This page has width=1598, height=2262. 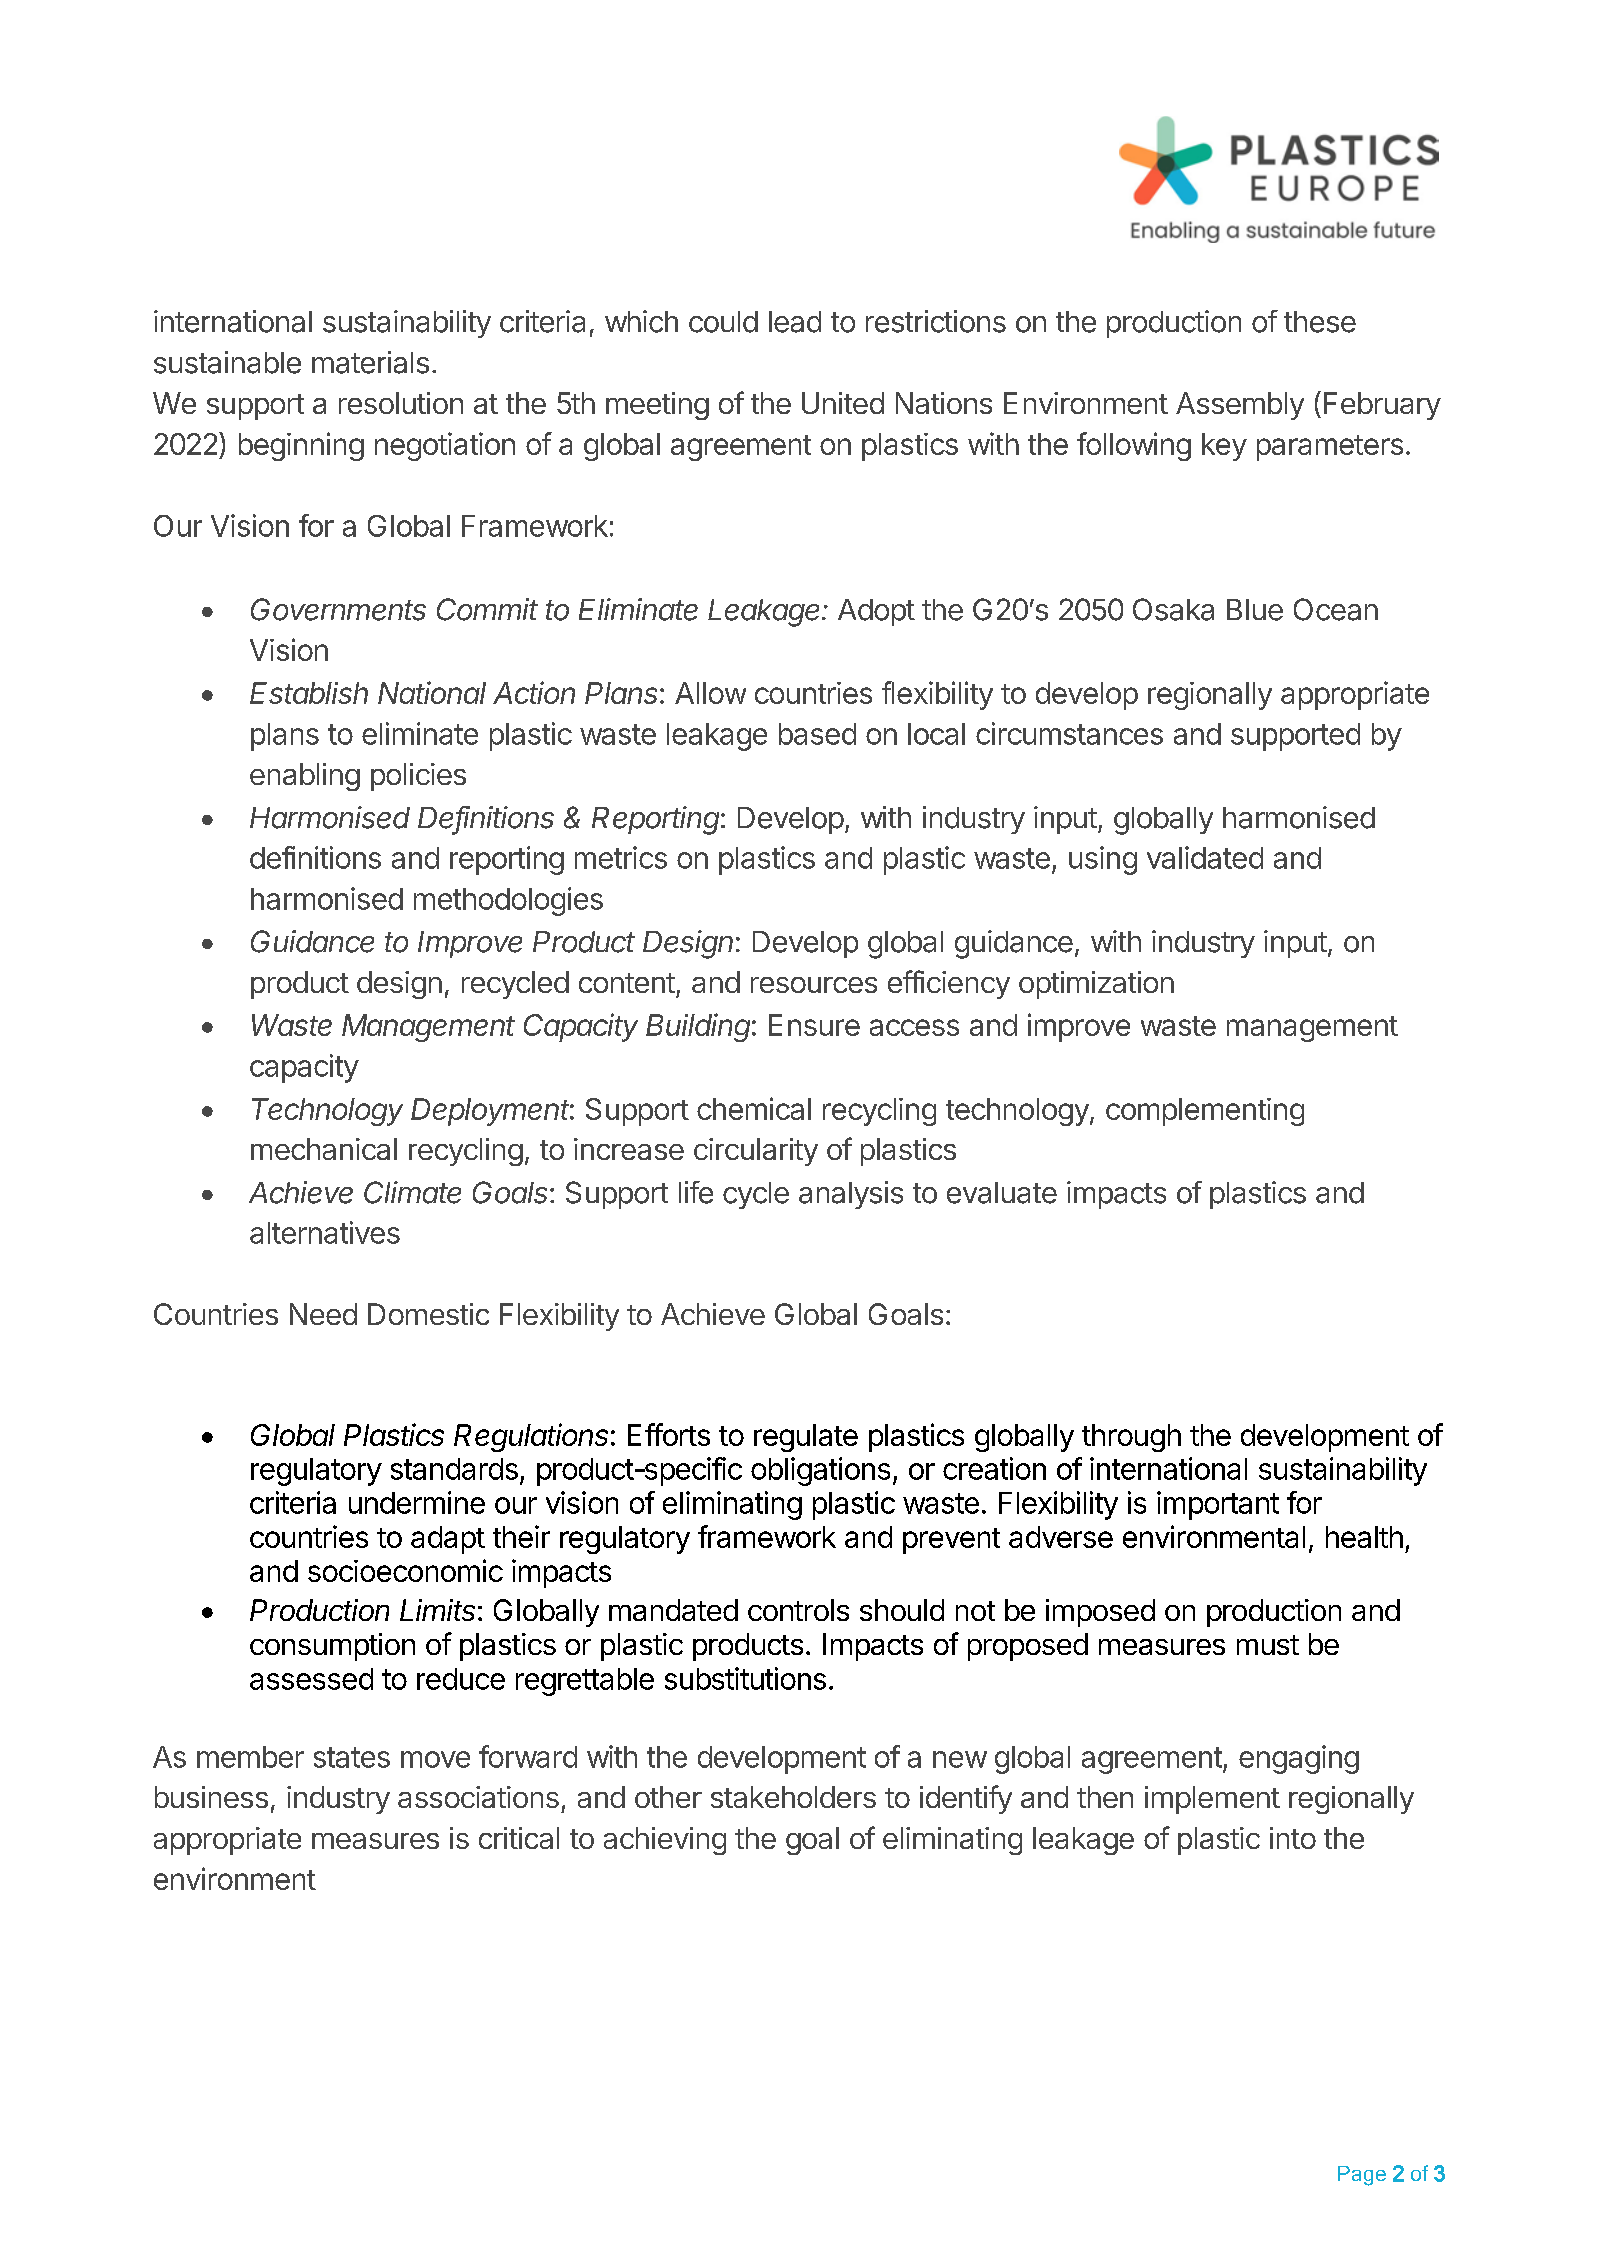 What do you see at coordinates (1362, 2176) in the page?
I see `Page` at bounding box center [1362, 2176].
